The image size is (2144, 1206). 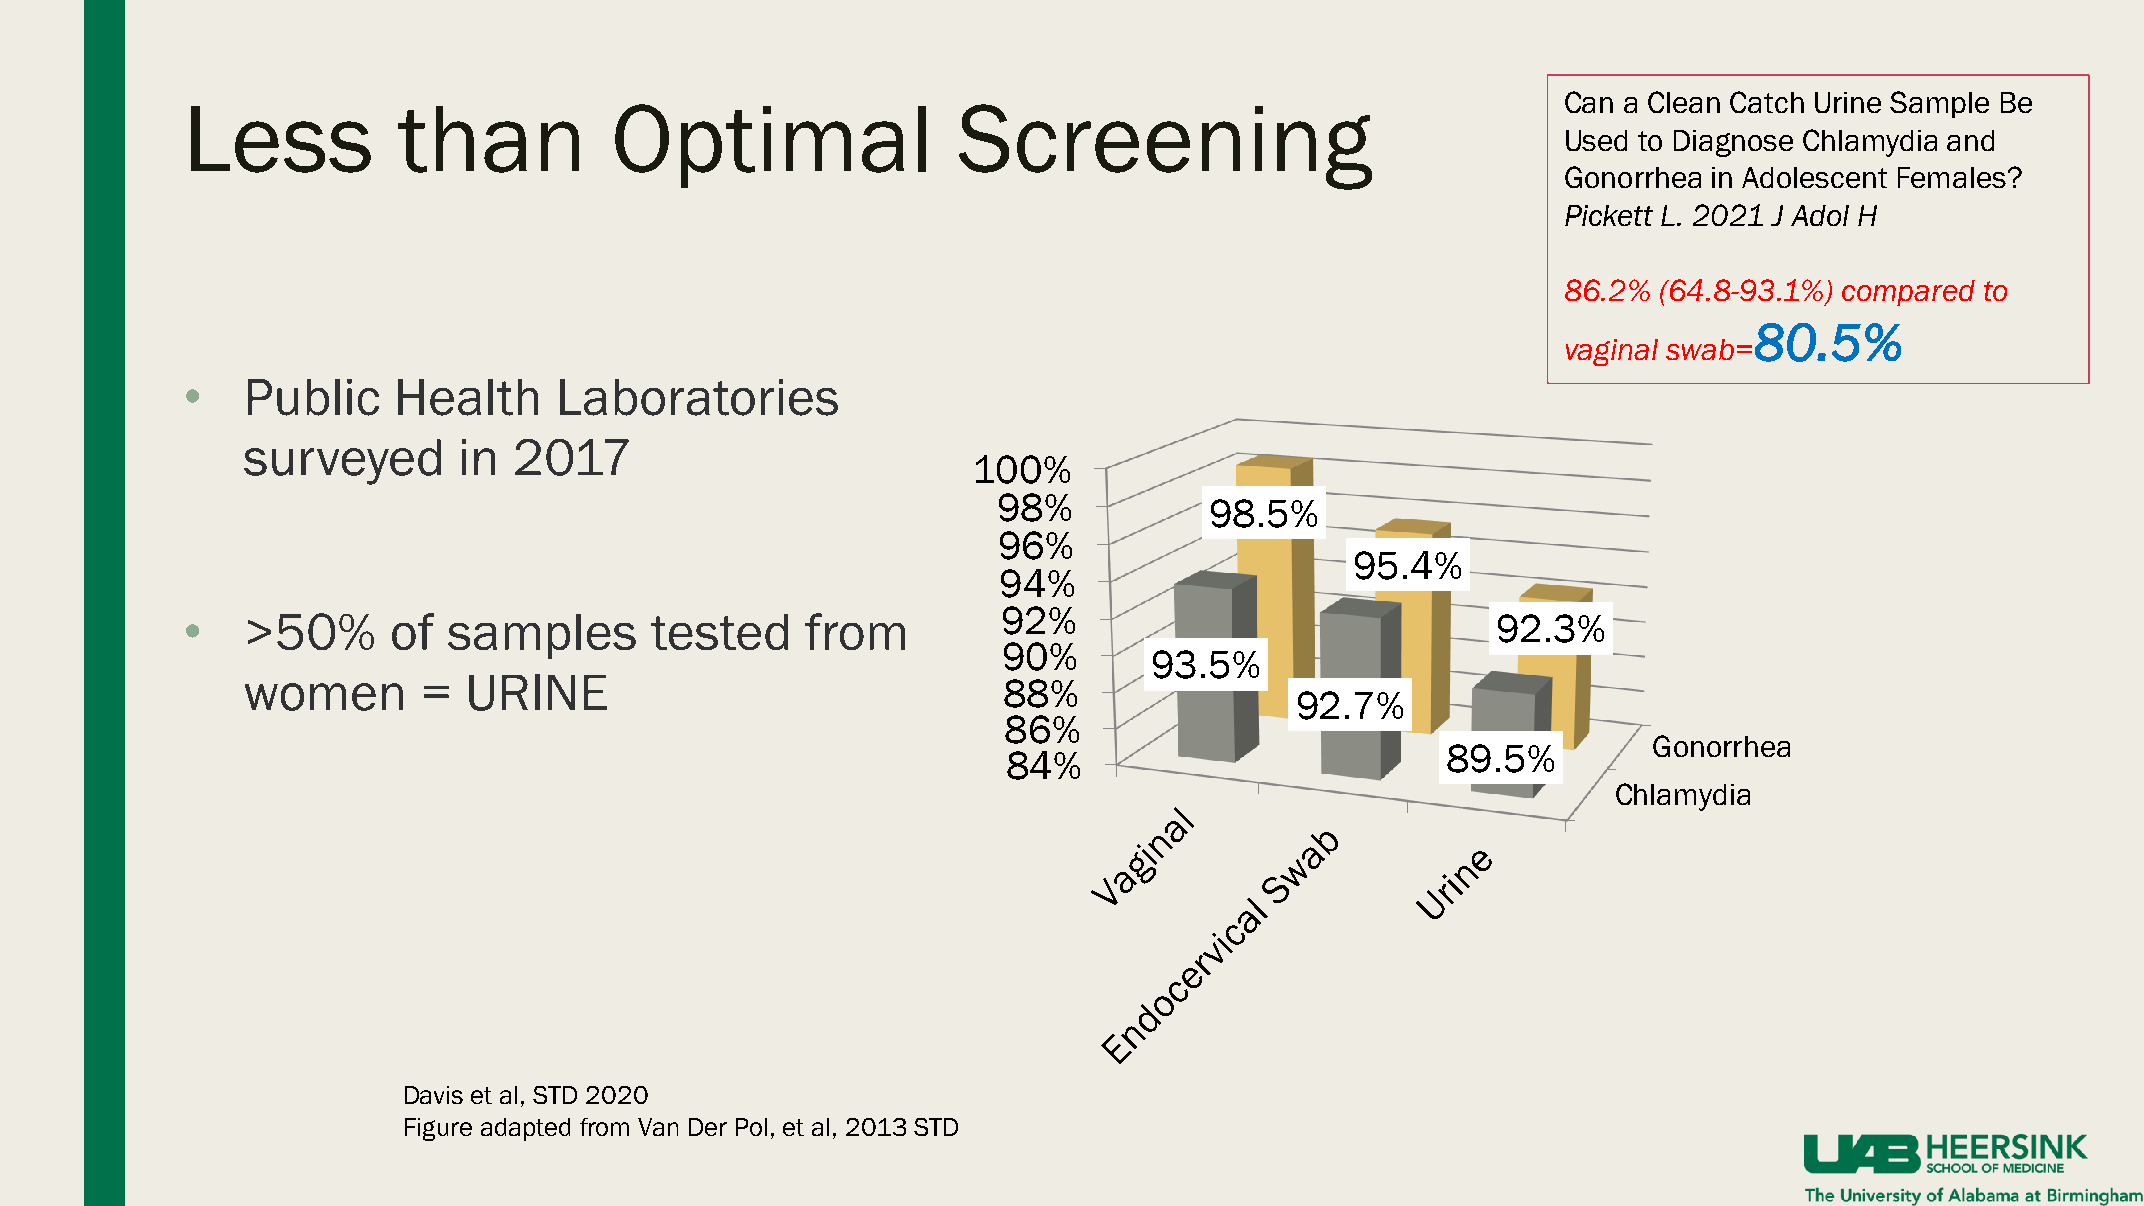 I want to click on Pol, so click(x=751, y=1127).
